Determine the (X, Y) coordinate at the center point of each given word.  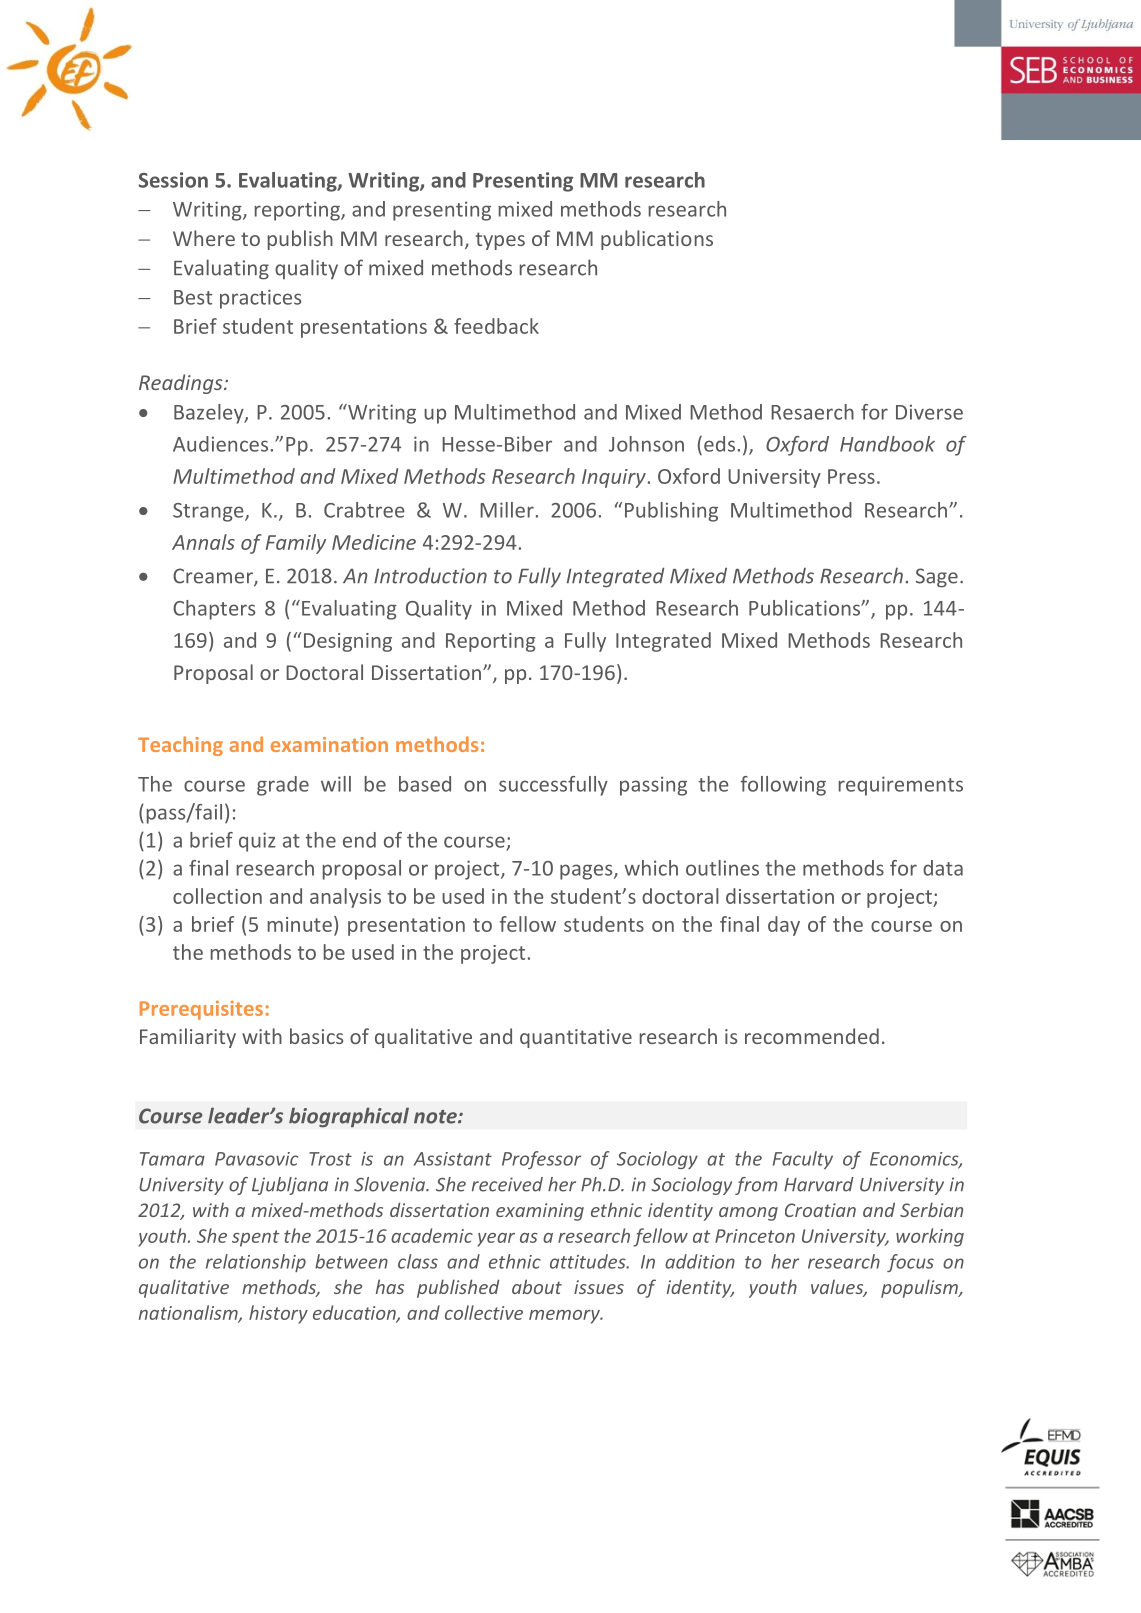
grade (283, 786)
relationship (256, 1263)
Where (204, 238)
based (425, 784)
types (500, 241)
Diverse (929, 412)
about (537, 1286)
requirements (901, 786)
